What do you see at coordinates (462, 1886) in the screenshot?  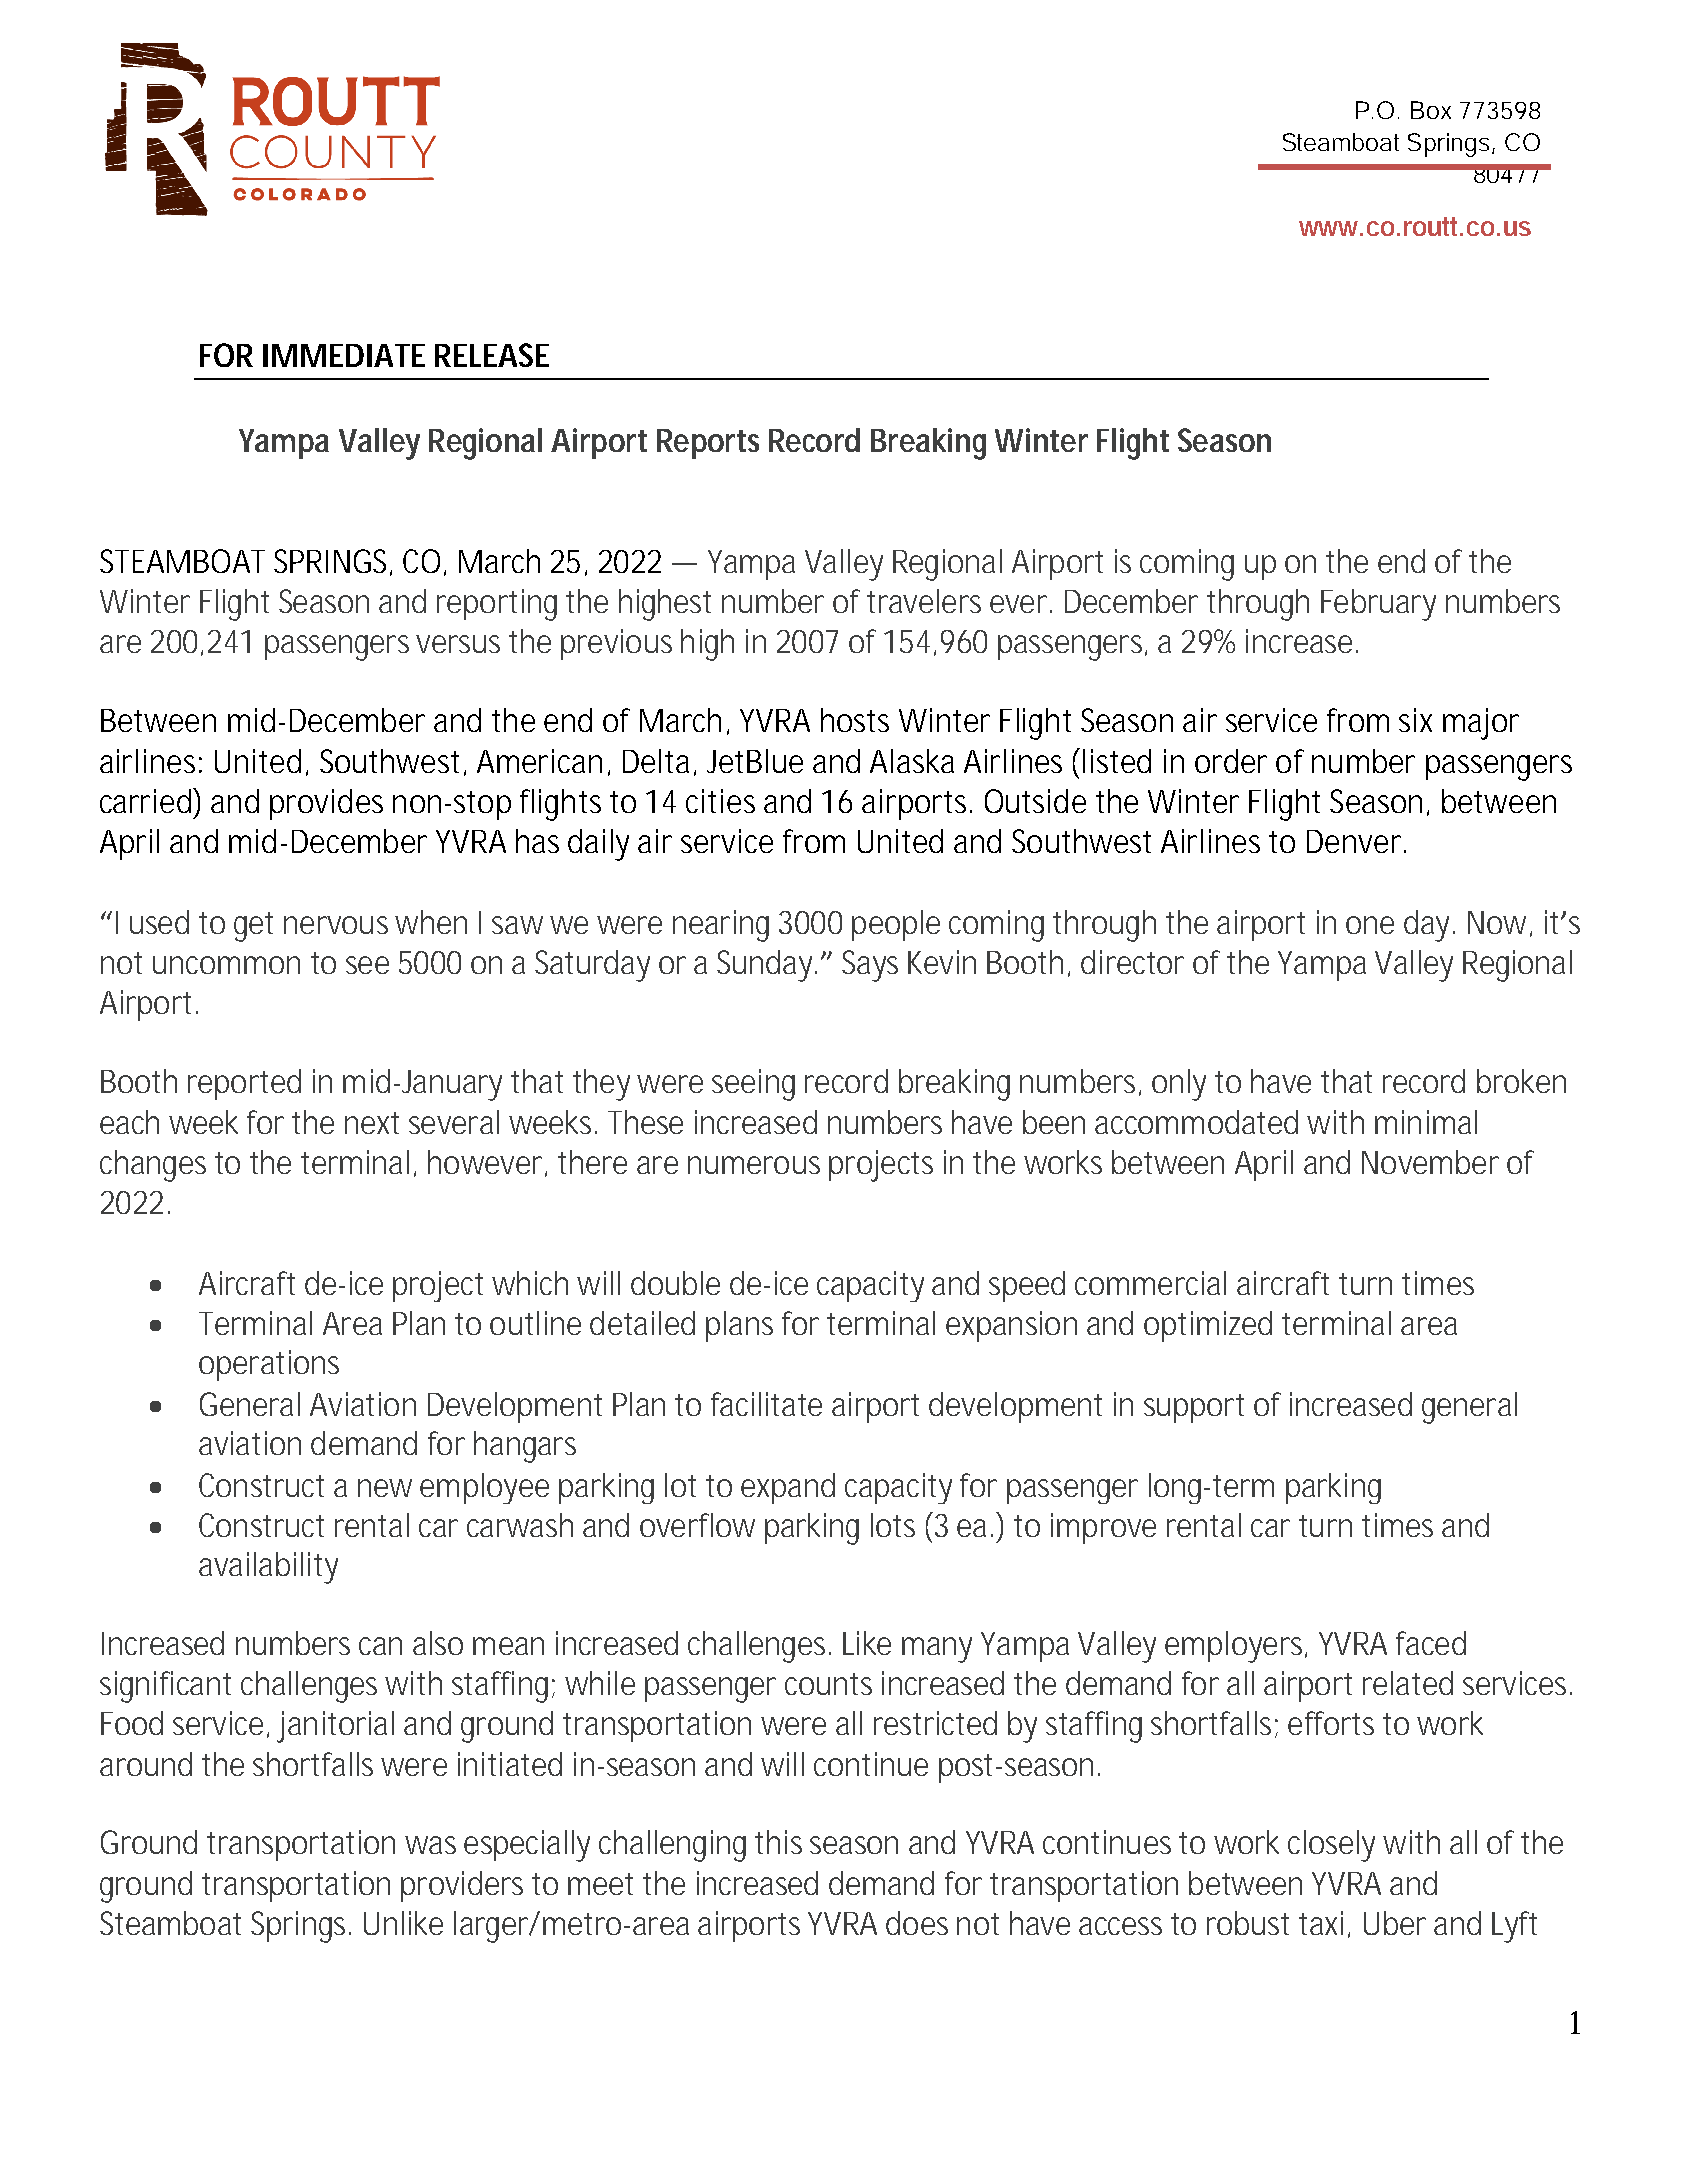 I see `providers` at bounding box center [462, 1886].
